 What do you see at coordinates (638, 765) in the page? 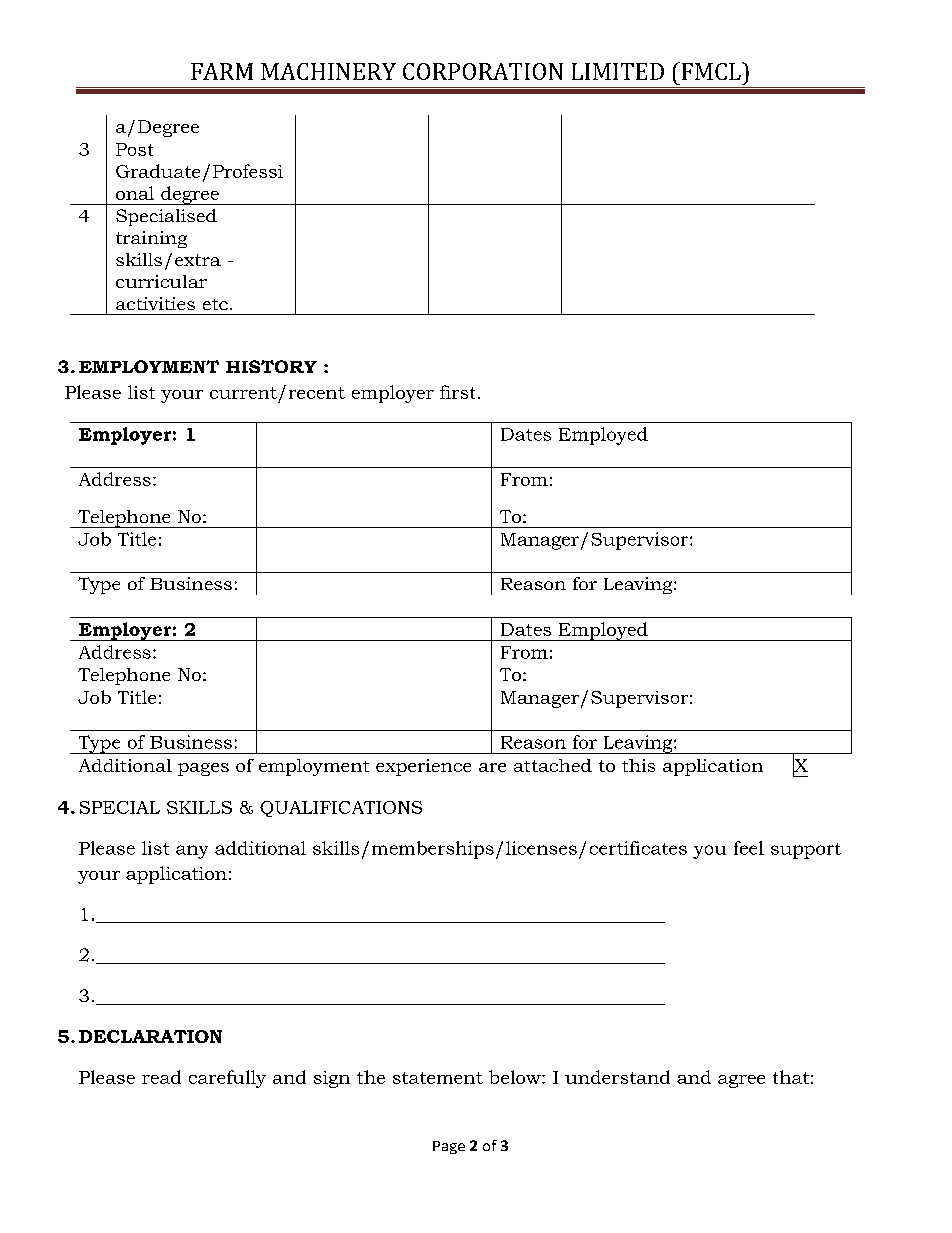
I see `this` at bounding box center [638, 765].
